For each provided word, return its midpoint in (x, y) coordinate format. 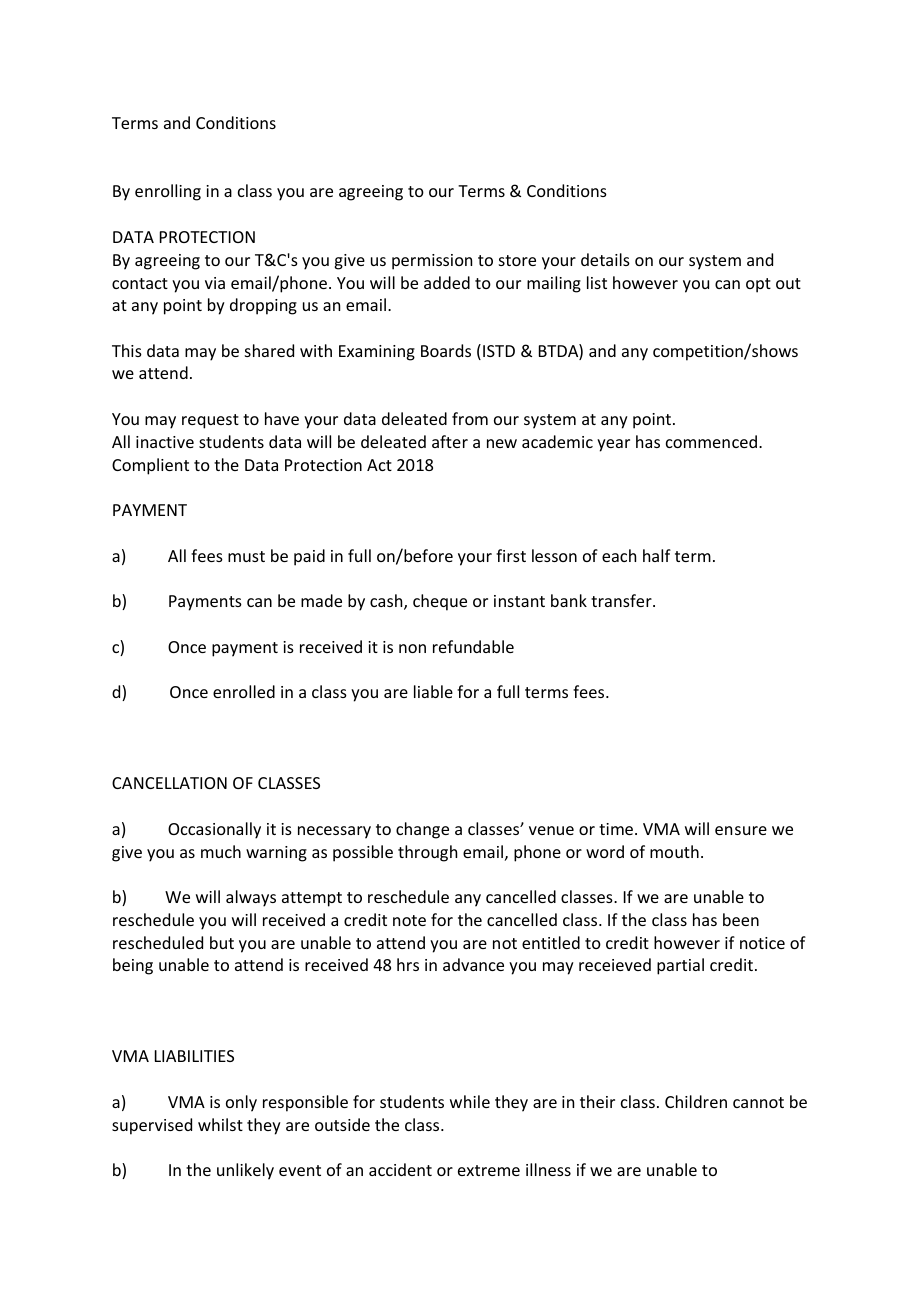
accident (400, 1169)
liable (433, 691)
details (605, 259)
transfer (622, 600)
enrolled (244, 691)
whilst (220, 1124)
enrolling (168, 192)
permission (432, 262)
